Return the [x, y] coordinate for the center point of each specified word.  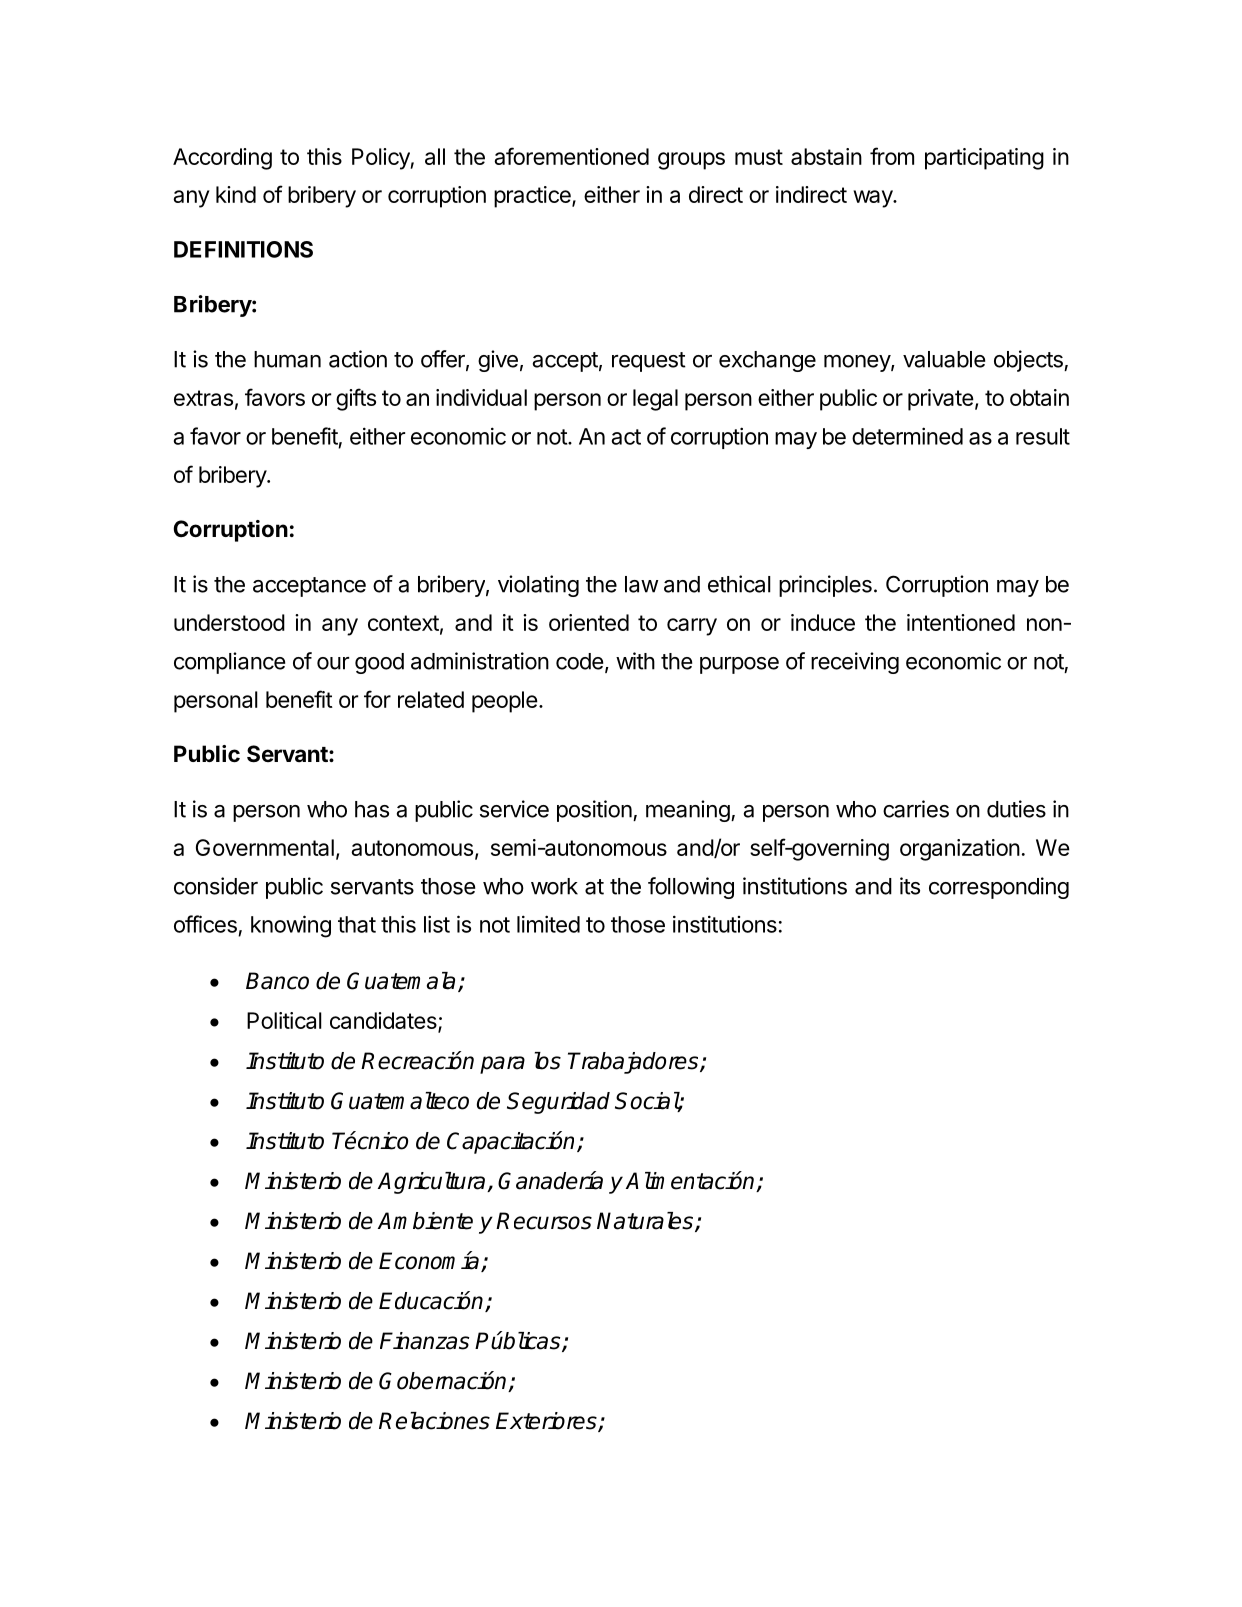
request [649, 362]
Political [284, 1020]
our [333, 663]
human [287, 359]
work [554, 886]
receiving [855, 663]
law [641, 584]
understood [229, 622]
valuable [944, 359]
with [635, 661]
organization [960, 850]
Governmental [265, 847]
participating [984, 159]
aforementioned [571, 156]
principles [825, 586]
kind [236, 194]
